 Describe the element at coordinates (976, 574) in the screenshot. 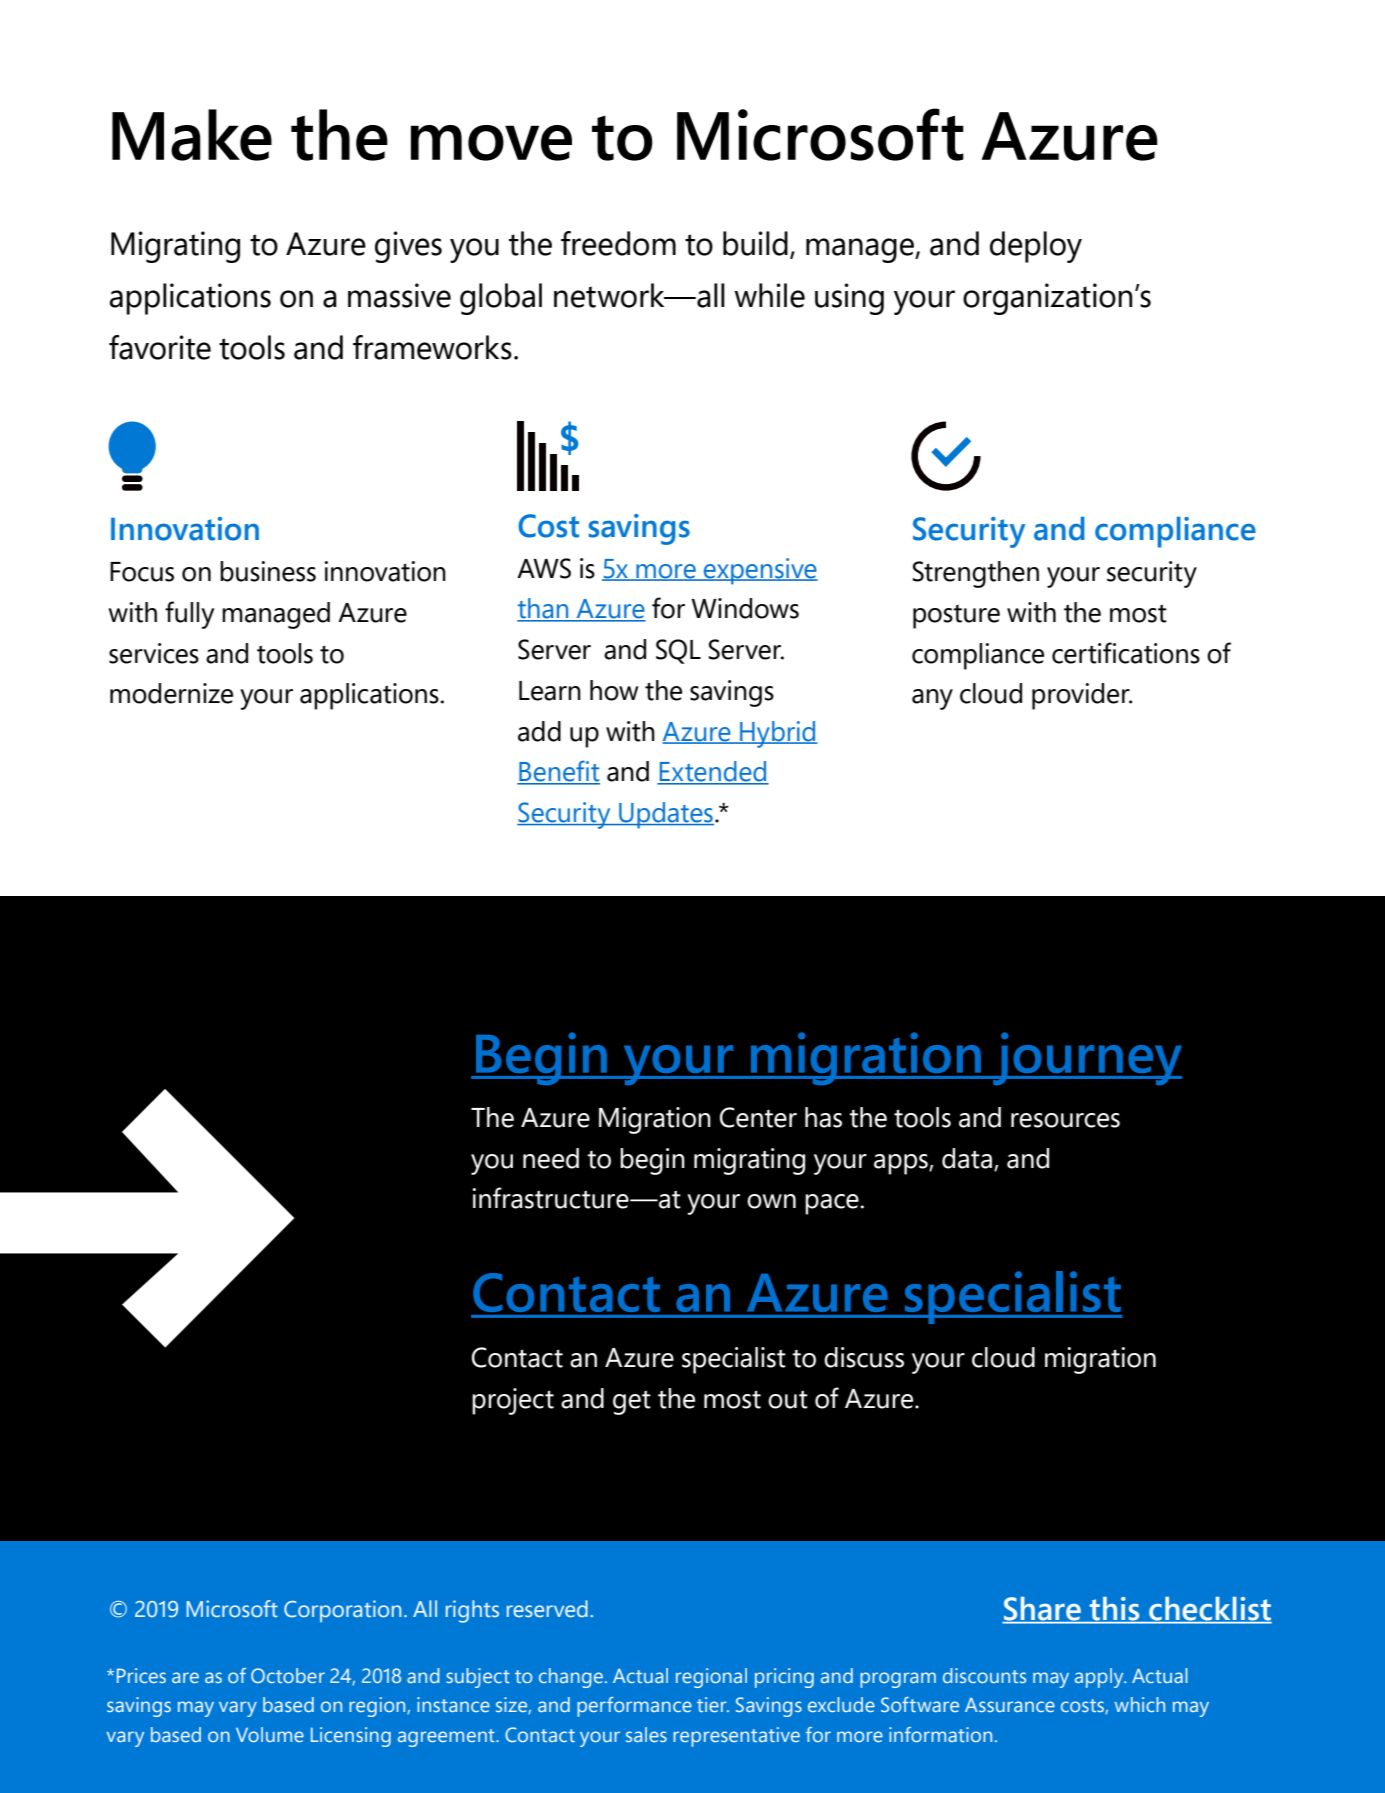

I see `Strengthen` at that location.
